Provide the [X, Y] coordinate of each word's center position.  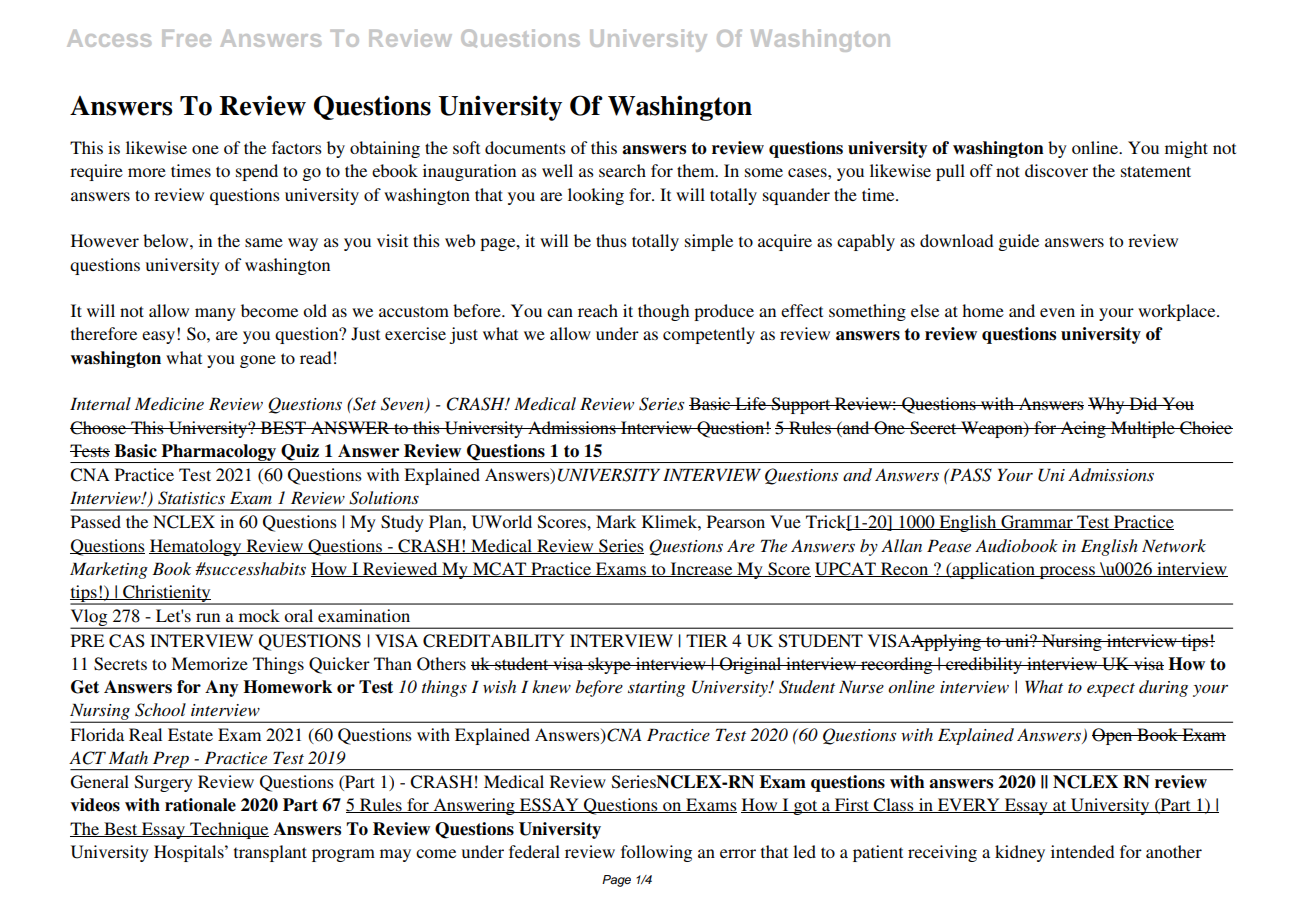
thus [611, 240]
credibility [984, 665]
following [656, 853]
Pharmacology [219, 453]
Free [186, 38]
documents [525, 147]
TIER [707, 640]
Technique [228, 830]
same [264, 242]
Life [751, 403]
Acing [1083, 429]
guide [1019, 242]
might [1186, 149]
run [208, 617]
